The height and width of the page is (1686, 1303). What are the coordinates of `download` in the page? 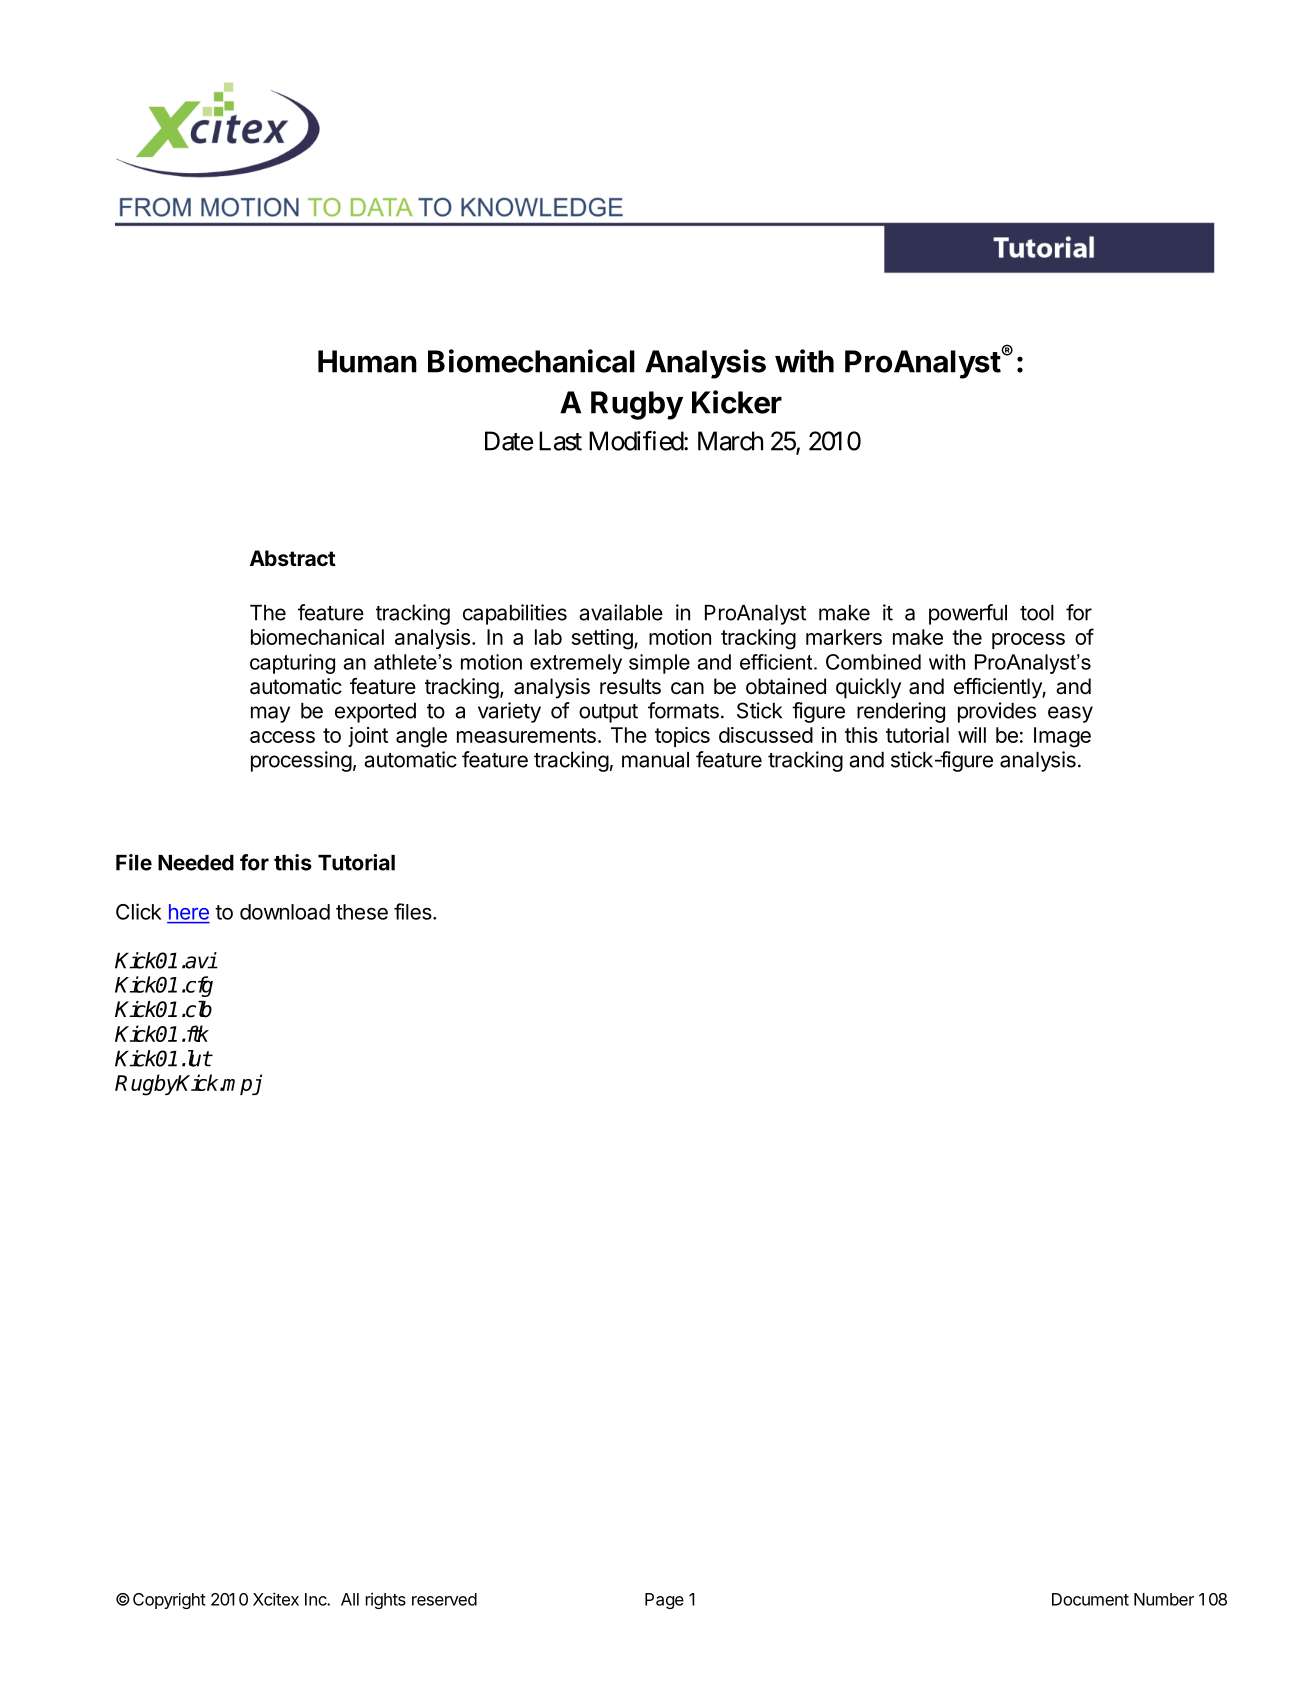 It's located at (285, 912).
